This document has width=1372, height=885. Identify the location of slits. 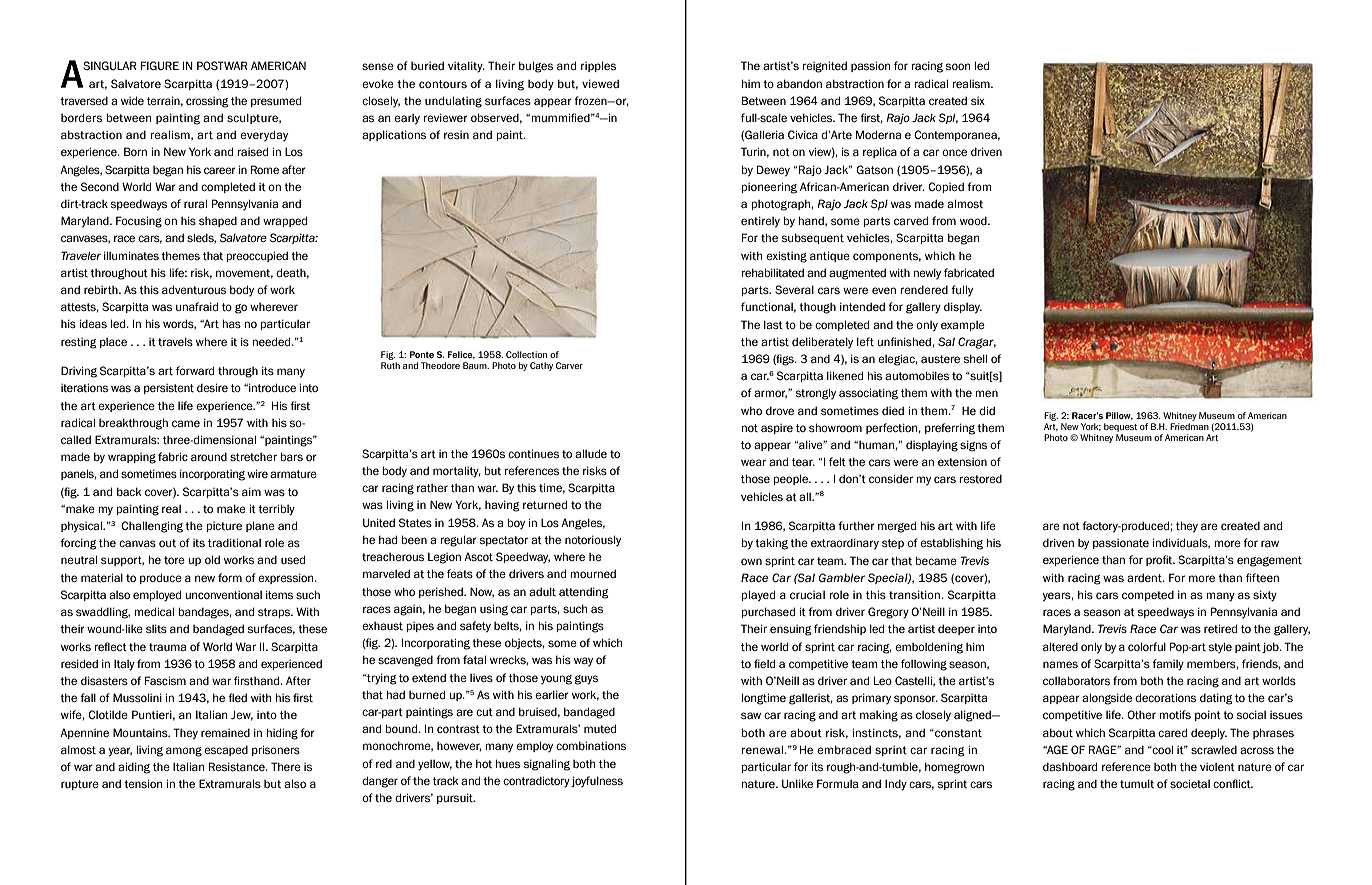
(156, 628).
